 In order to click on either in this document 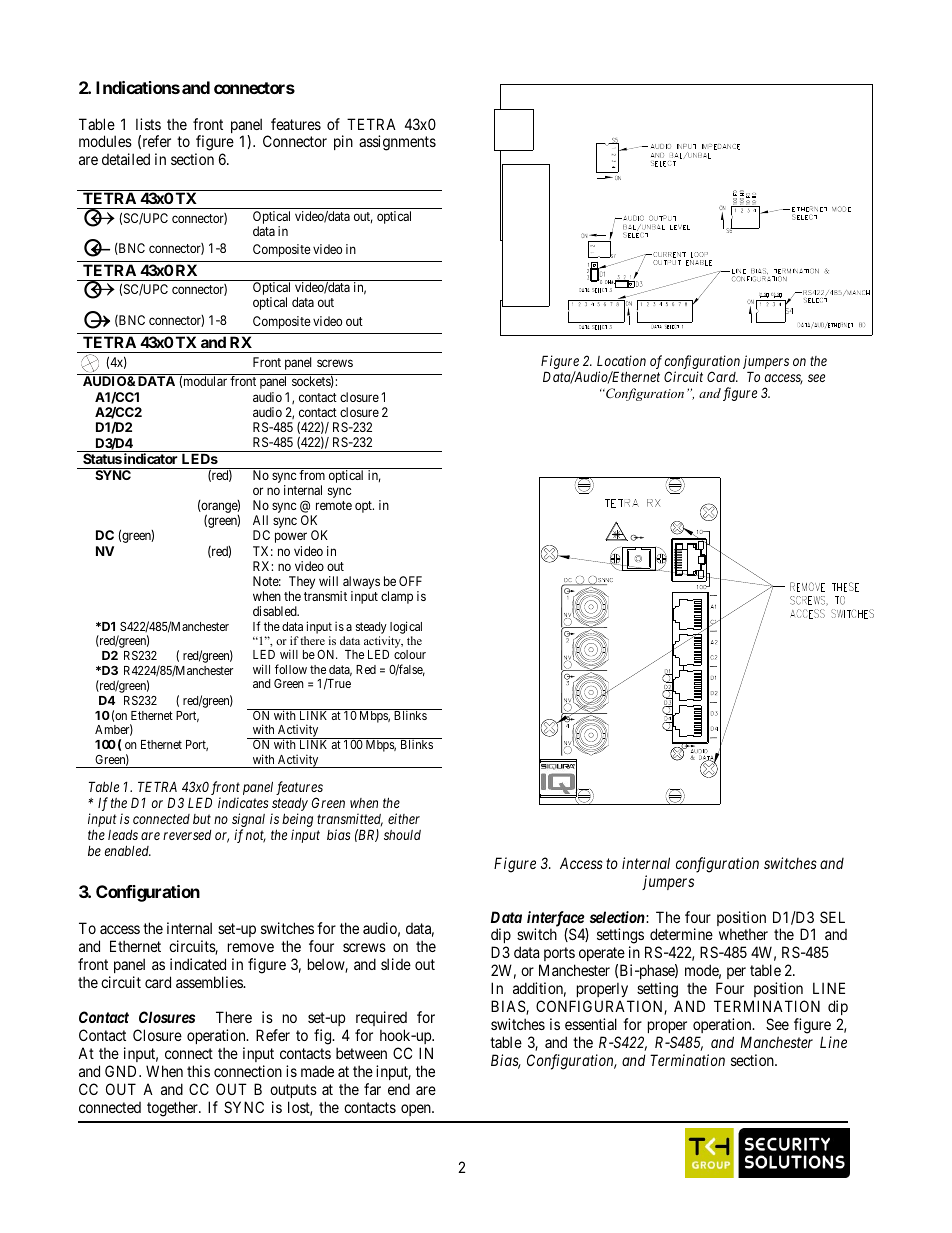, I will do `click(404, 818)`.
